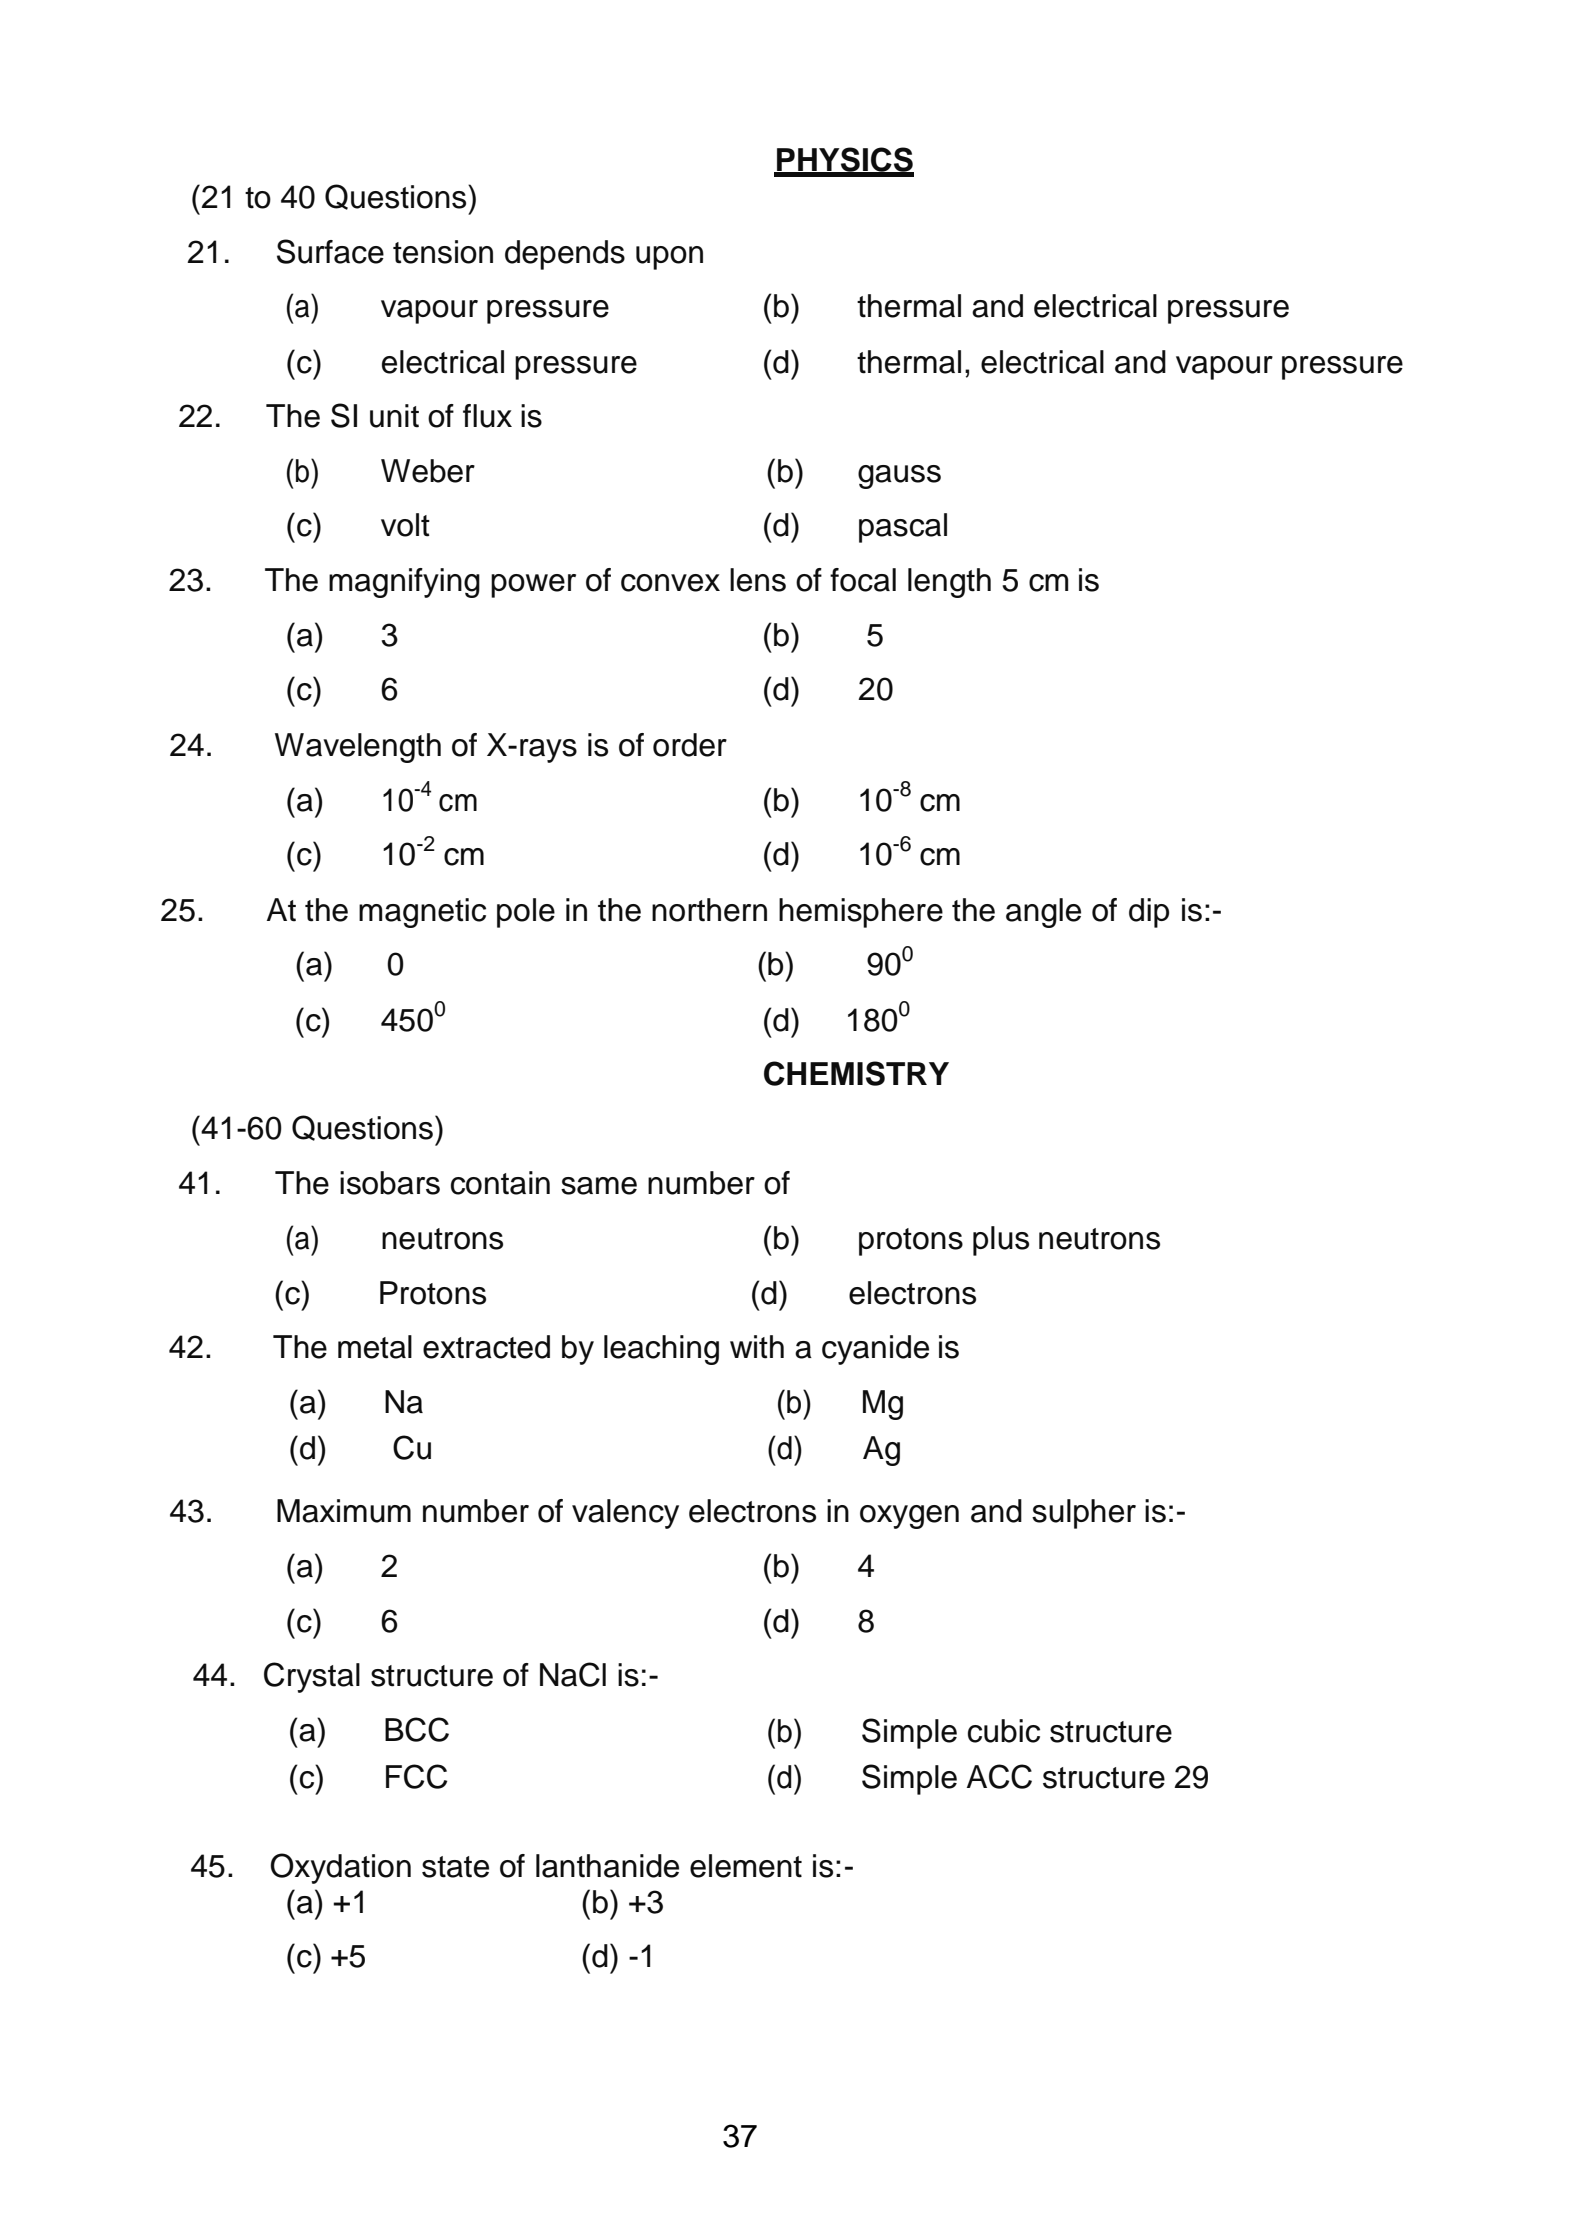  What do you see at coordinates (443, 252) in the page?
I see `tension` at bounding box center [443, 252].
